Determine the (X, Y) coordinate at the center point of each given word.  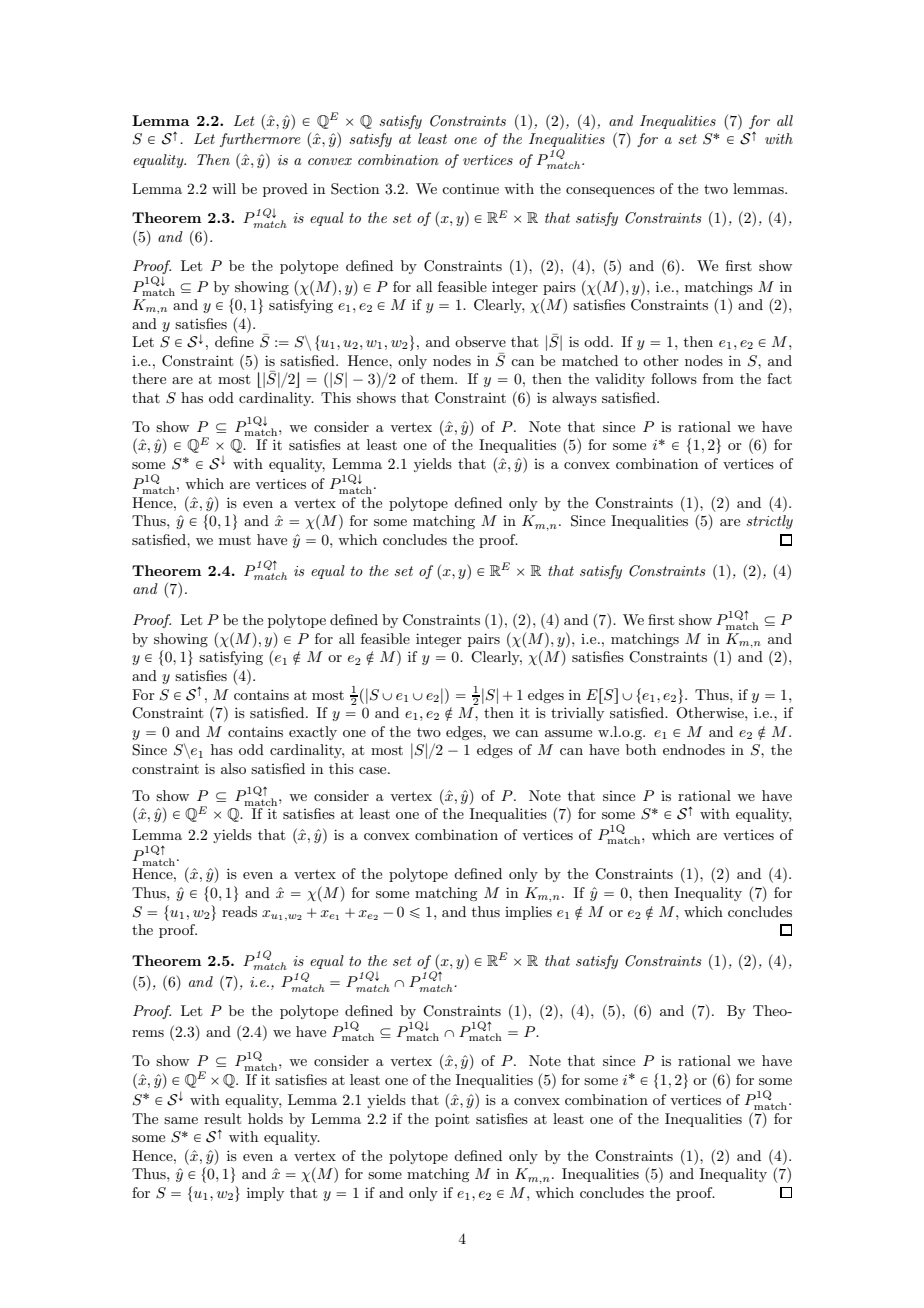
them (438, 378)
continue (470, 188)
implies (528, 913)
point (452, 1120)
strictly (769, 522)
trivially (577, 714)
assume (568, 733)
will (224, 188)
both (641, 749)
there (149, 378)
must (235, 540)
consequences (610, 192)
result (222, 1118)
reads (239, 911)
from (718, 378)
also (233, 768)
